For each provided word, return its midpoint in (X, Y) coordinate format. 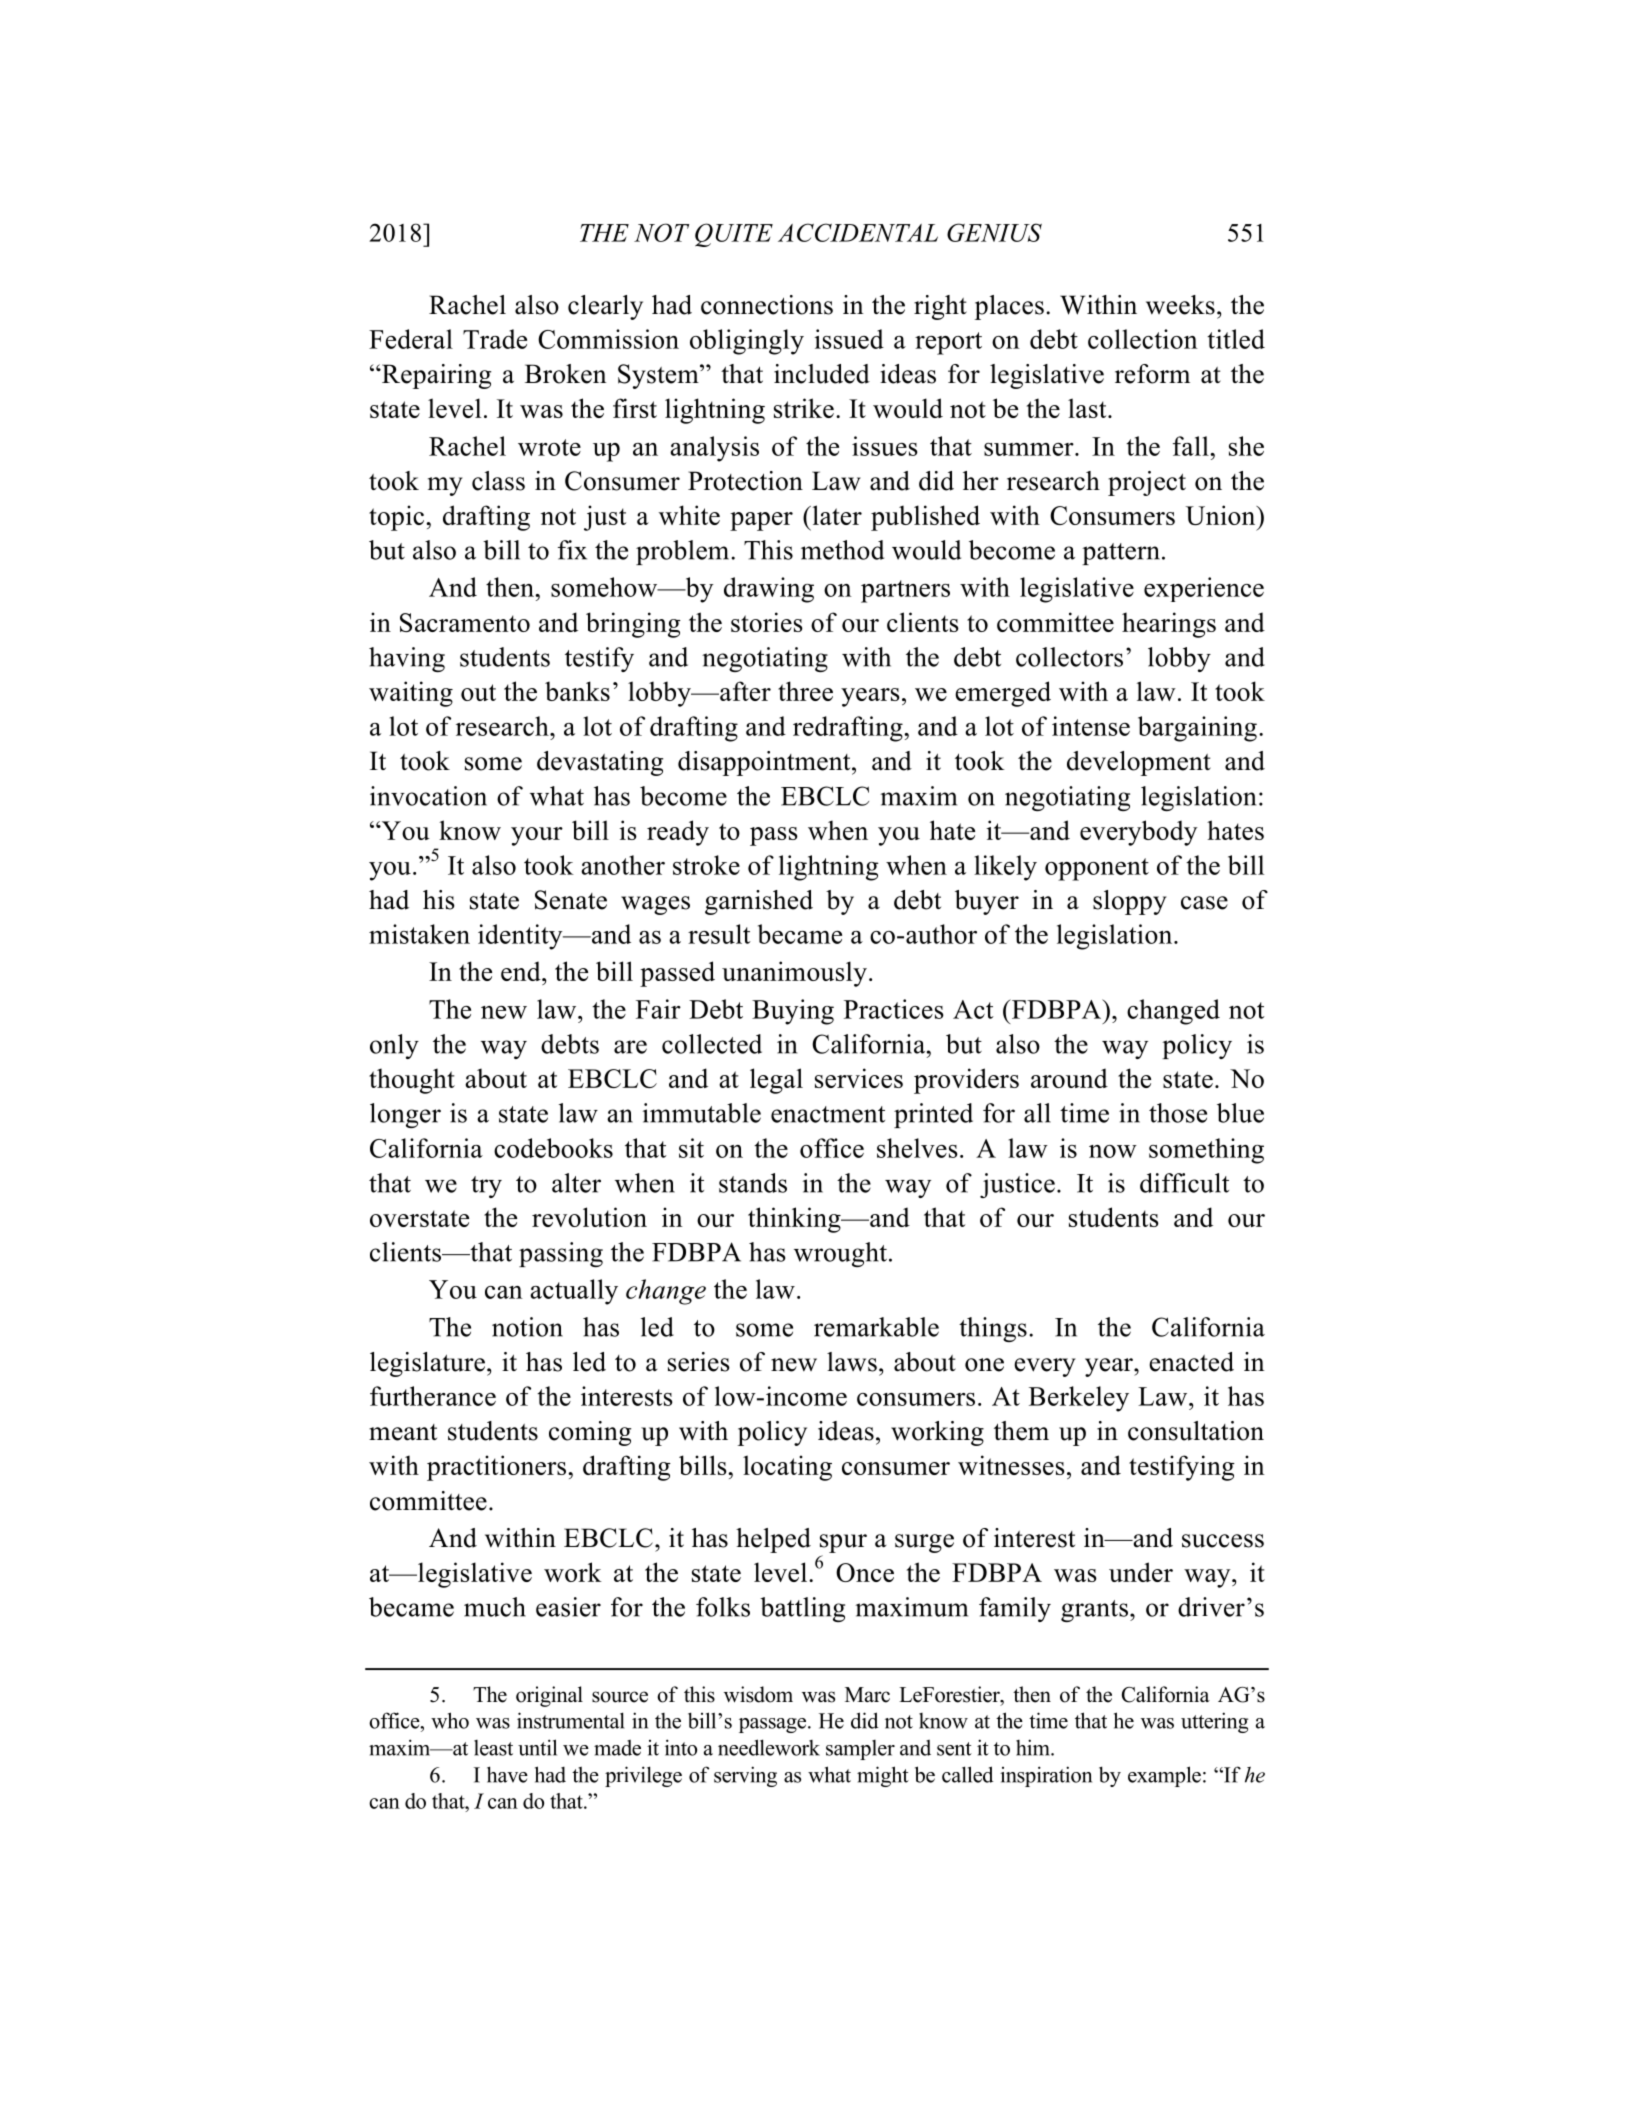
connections (767, 305)
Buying (793, 1012)
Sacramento (465, 622)
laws (852, 1362)
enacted (1191, 1362)
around (1069, 1078)
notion (527, 1327)
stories (767, 622)
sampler (860, 1750)
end (522, 971)
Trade (495, 339)
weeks (1180, 305)
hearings (1169, 625)
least (493, 1748)
